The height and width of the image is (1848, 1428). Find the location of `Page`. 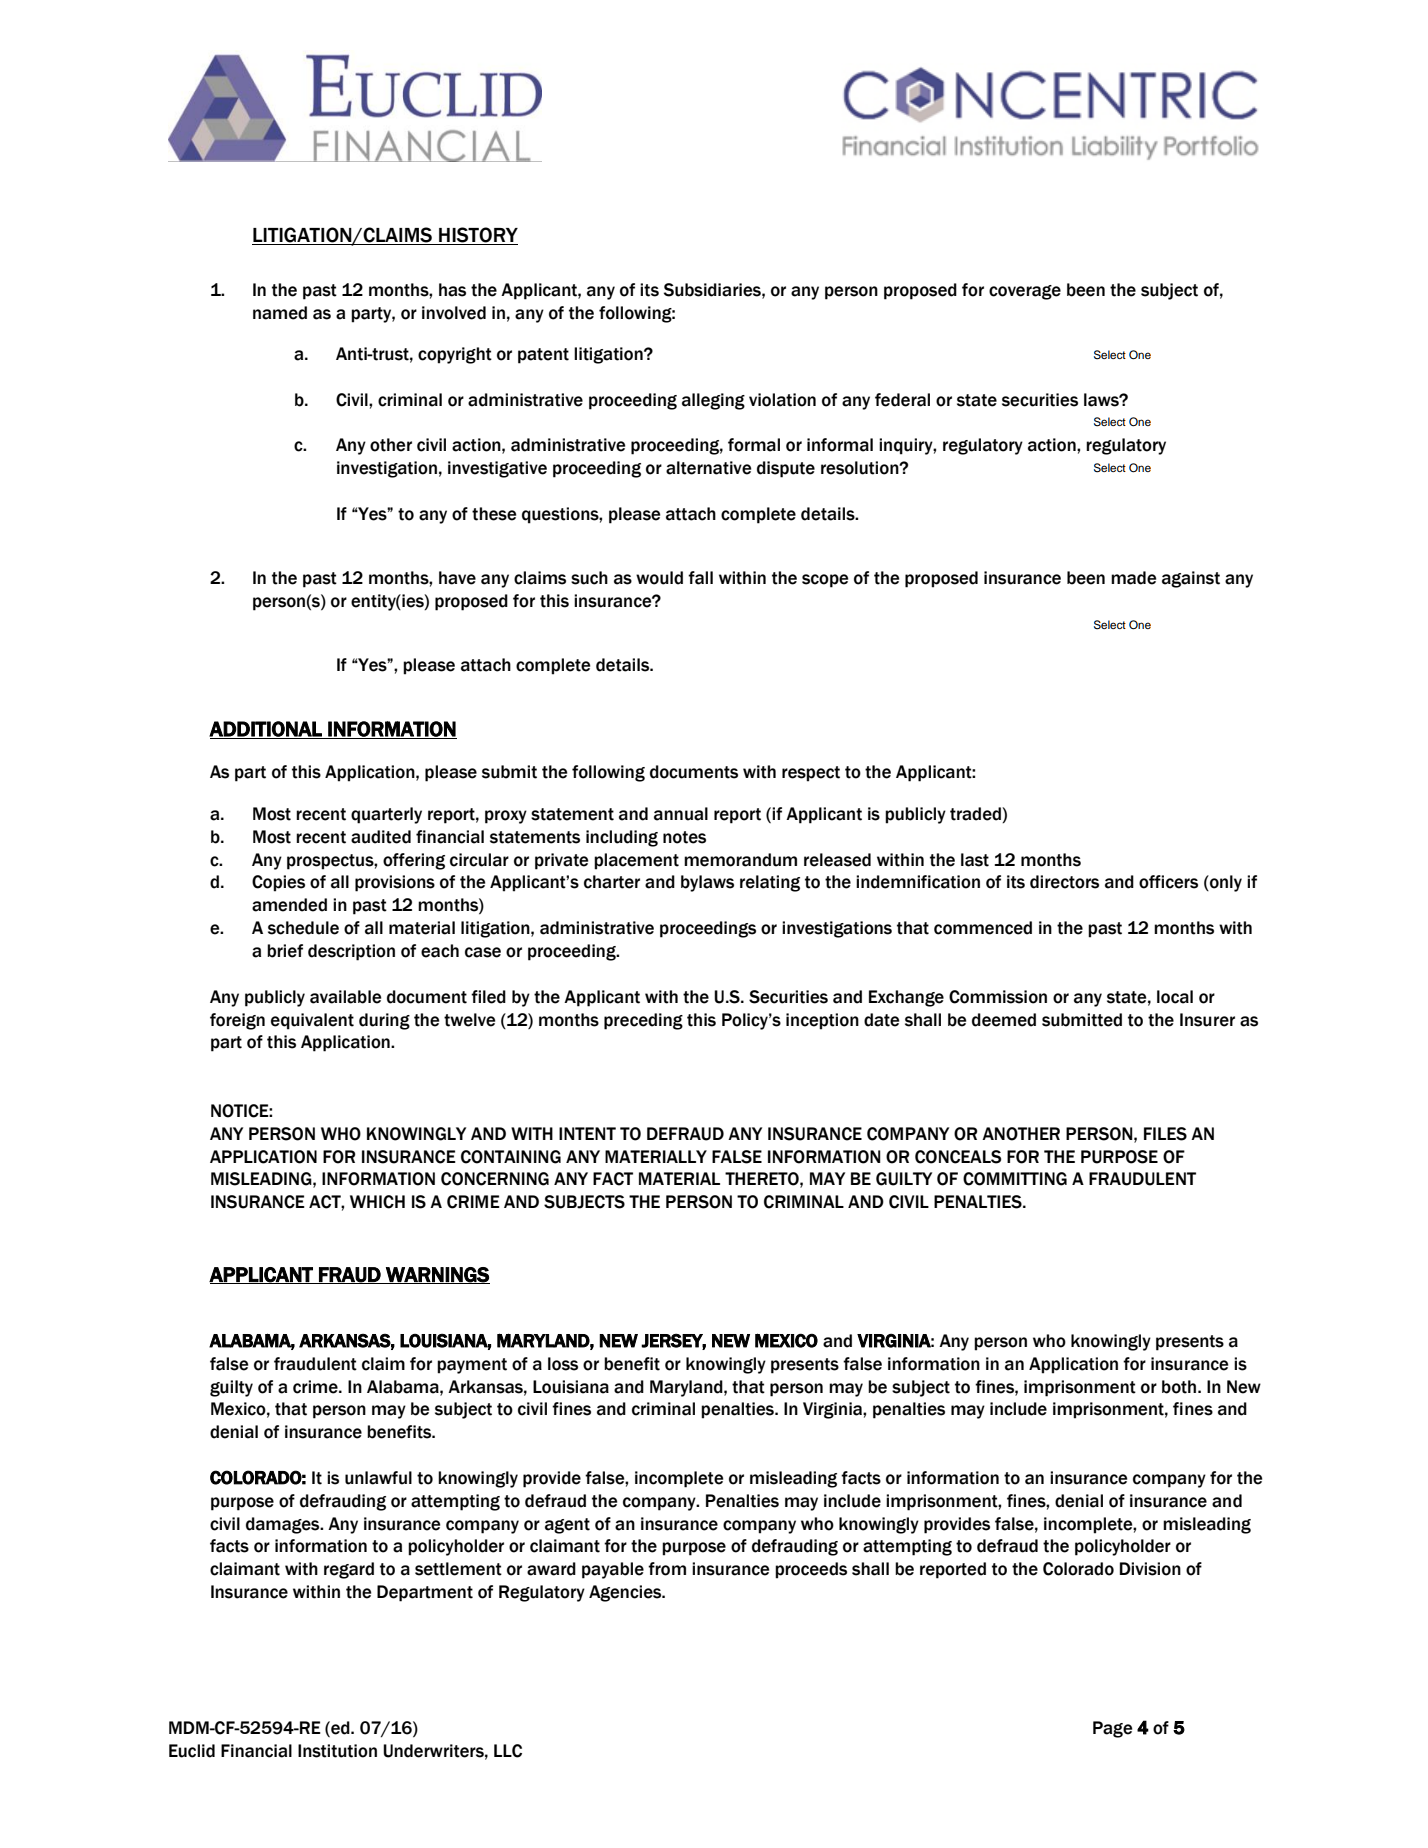

Page is located at coordinates (1112, 1729).
